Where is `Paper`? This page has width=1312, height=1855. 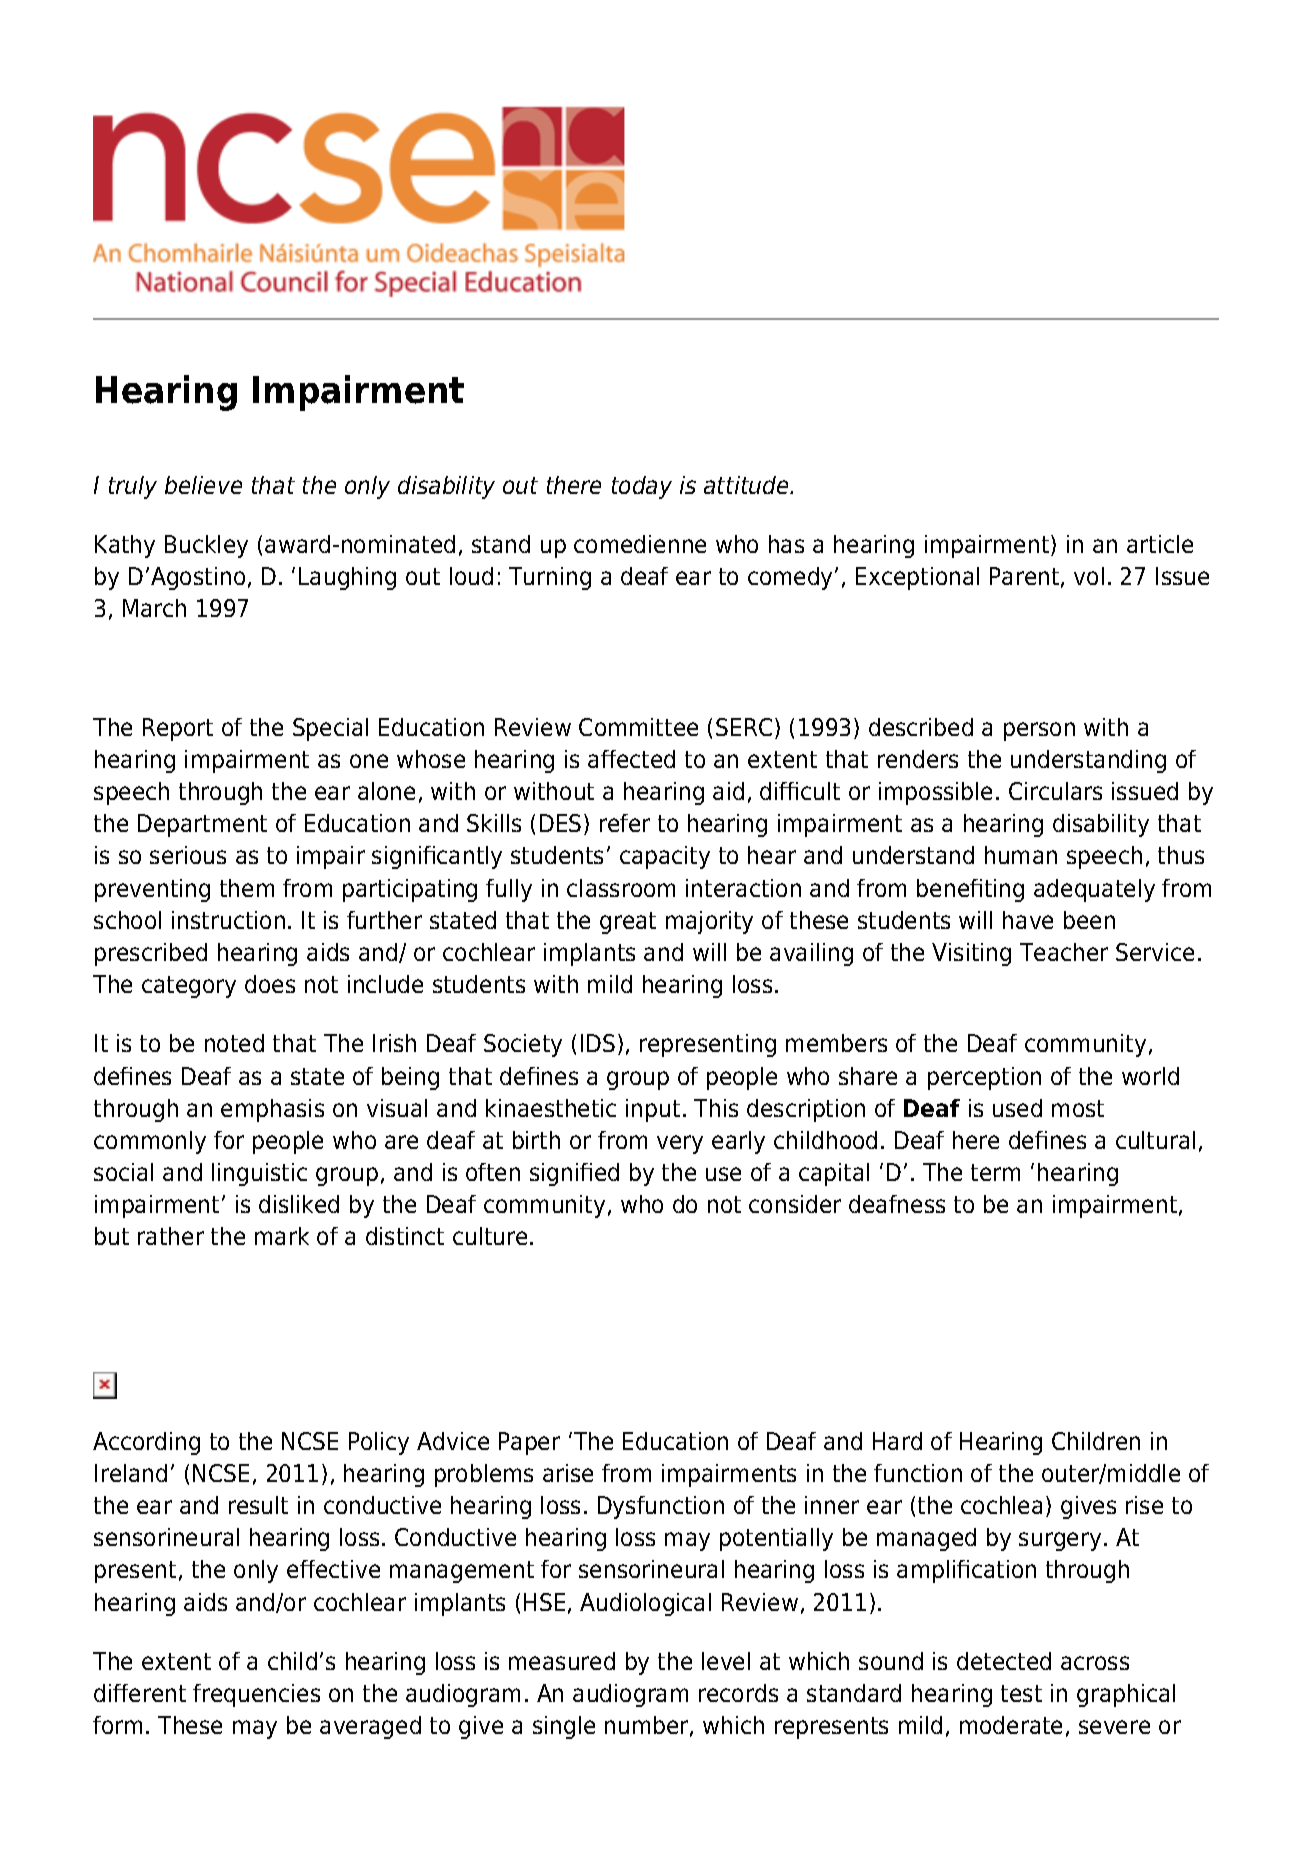
Paper is located at coordinates (529, 1443).
